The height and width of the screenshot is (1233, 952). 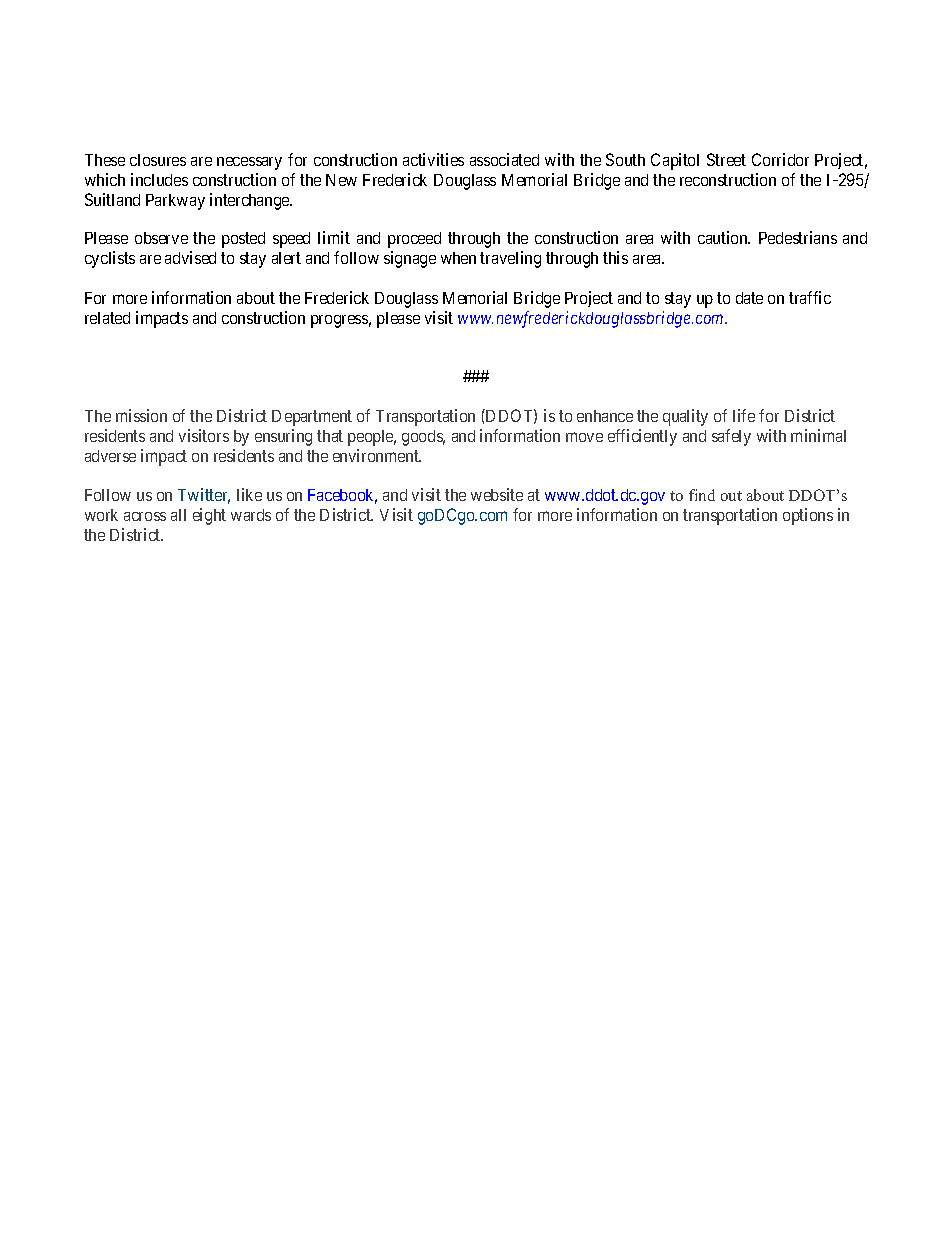 I want to click on when, so click(x=458, y=258).
